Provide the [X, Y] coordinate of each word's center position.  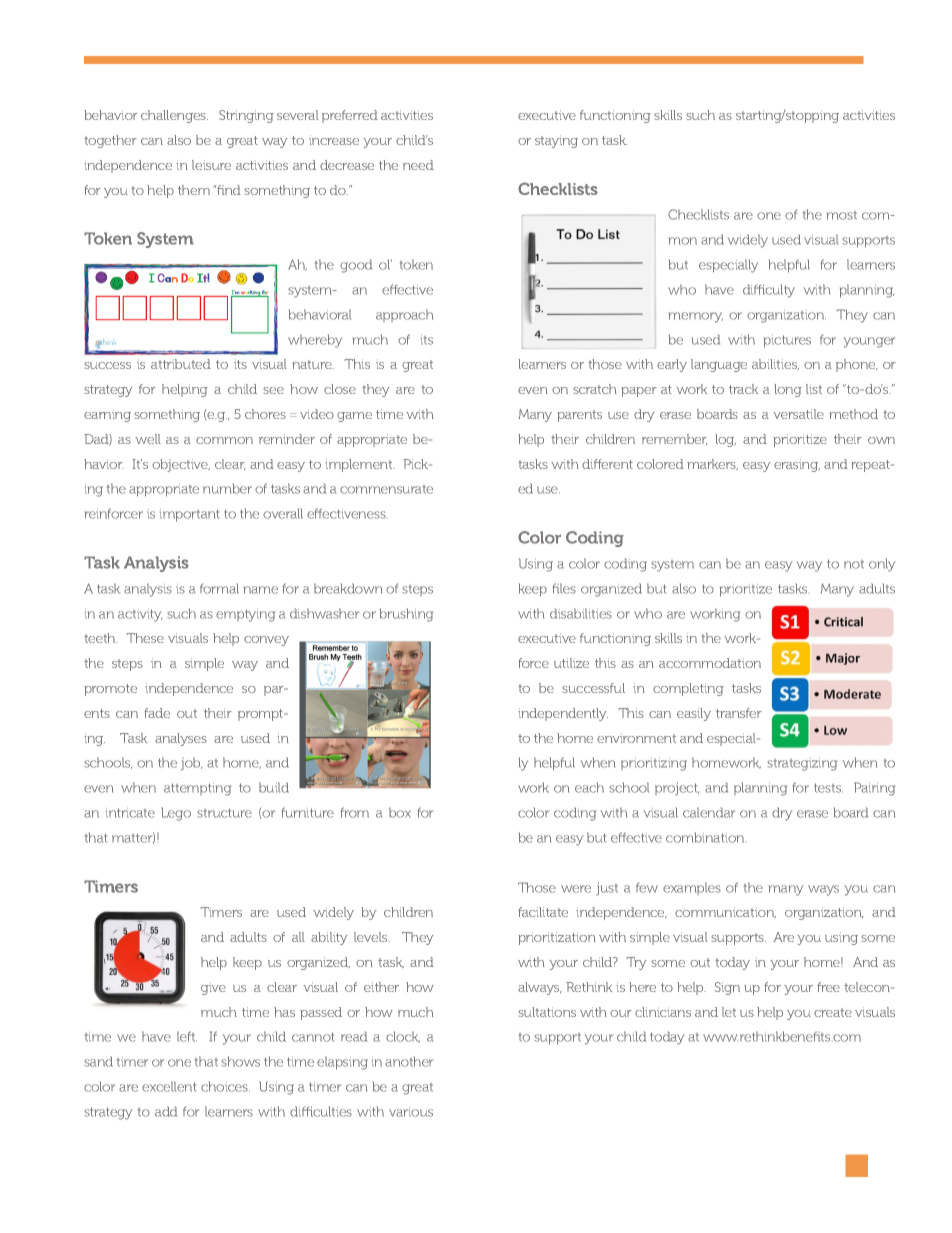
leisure [211, 165]
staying [556, 141]
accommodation [710, 663]
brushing [406, 615]
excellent [169, 1086]
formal [219, 588]
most [842, 215]
